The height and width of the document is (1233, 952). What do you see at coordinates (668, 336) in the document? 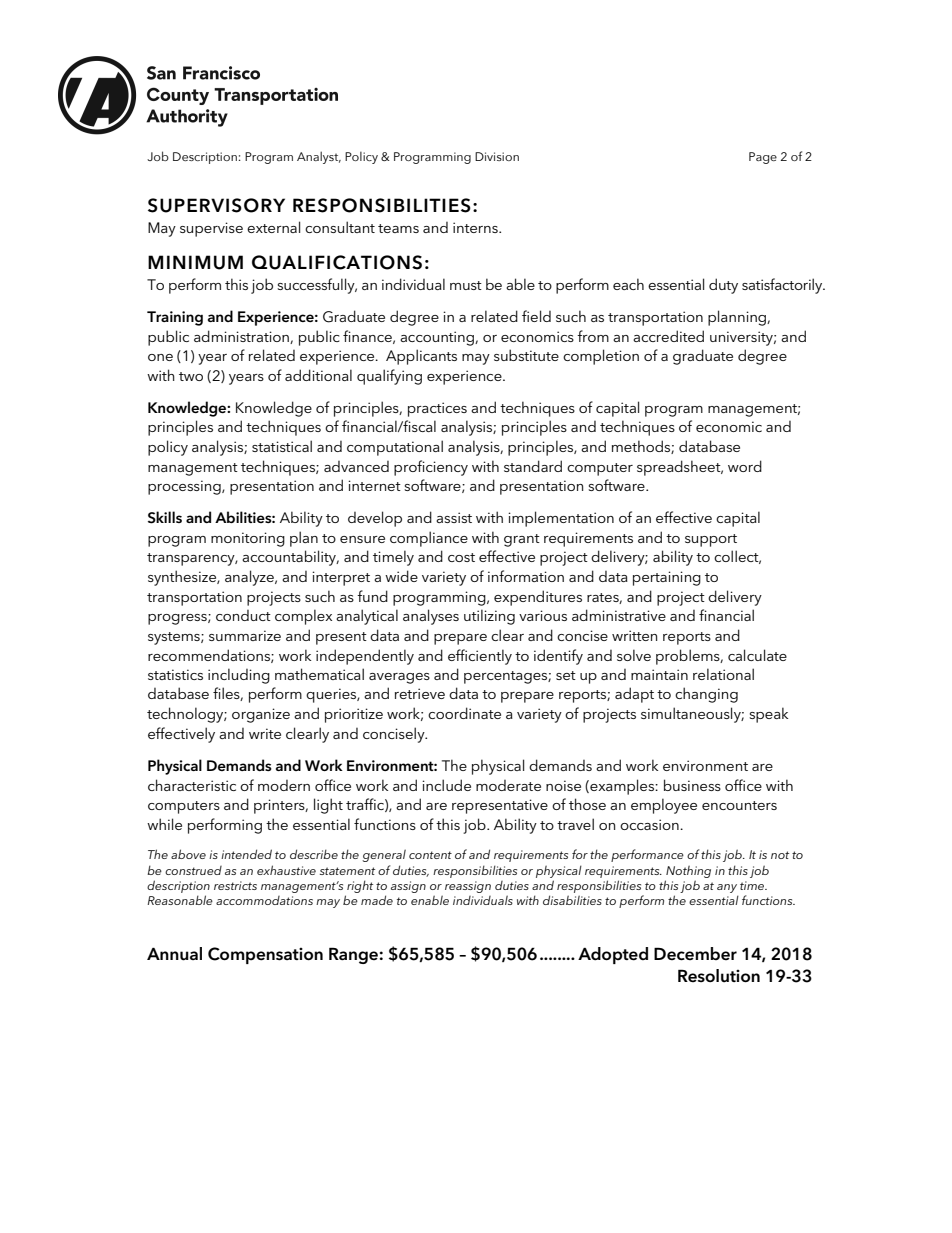
I see `accredited` at bounding box center [668, 336].
